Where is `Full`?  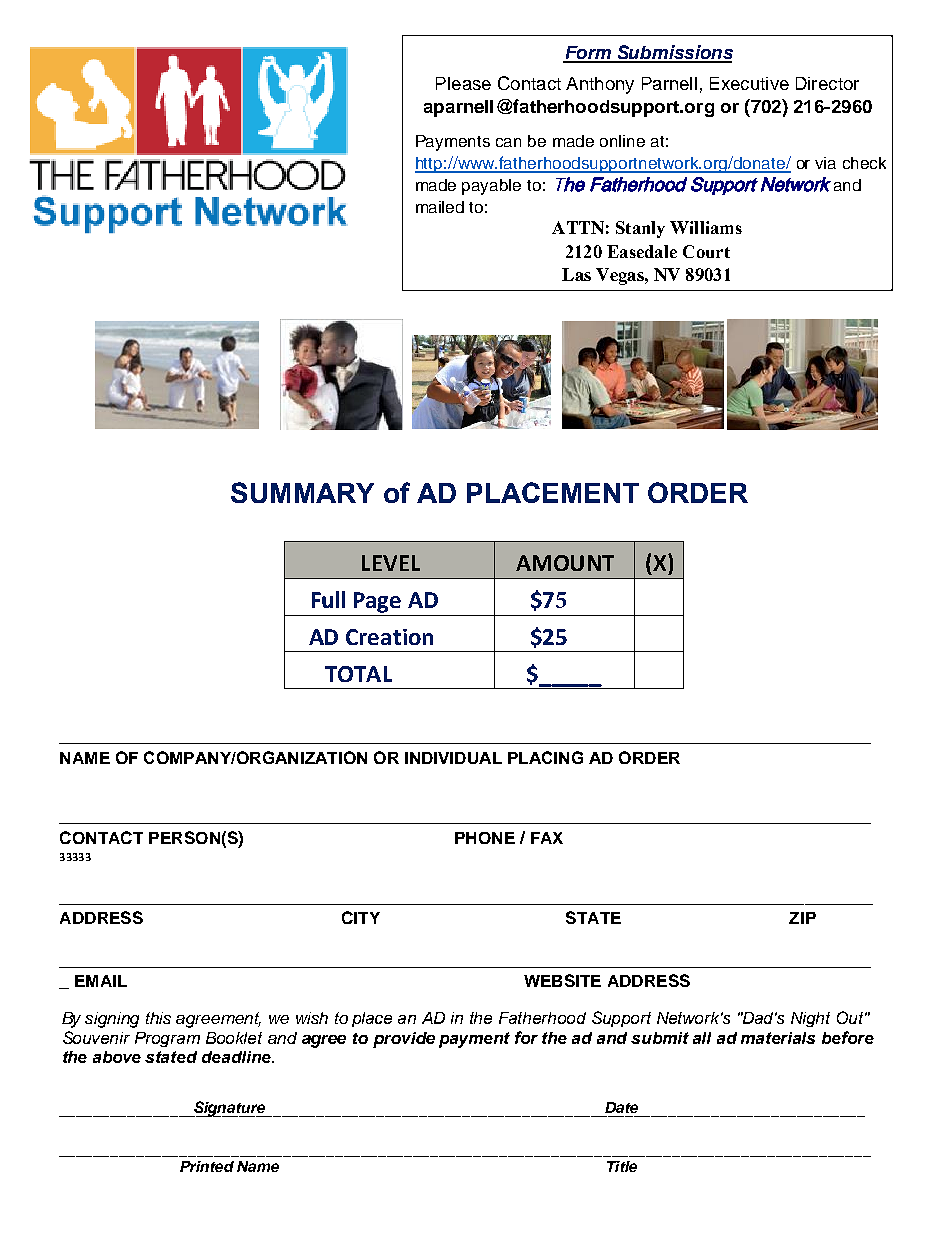 Full is located at coordinates (328, 599).
